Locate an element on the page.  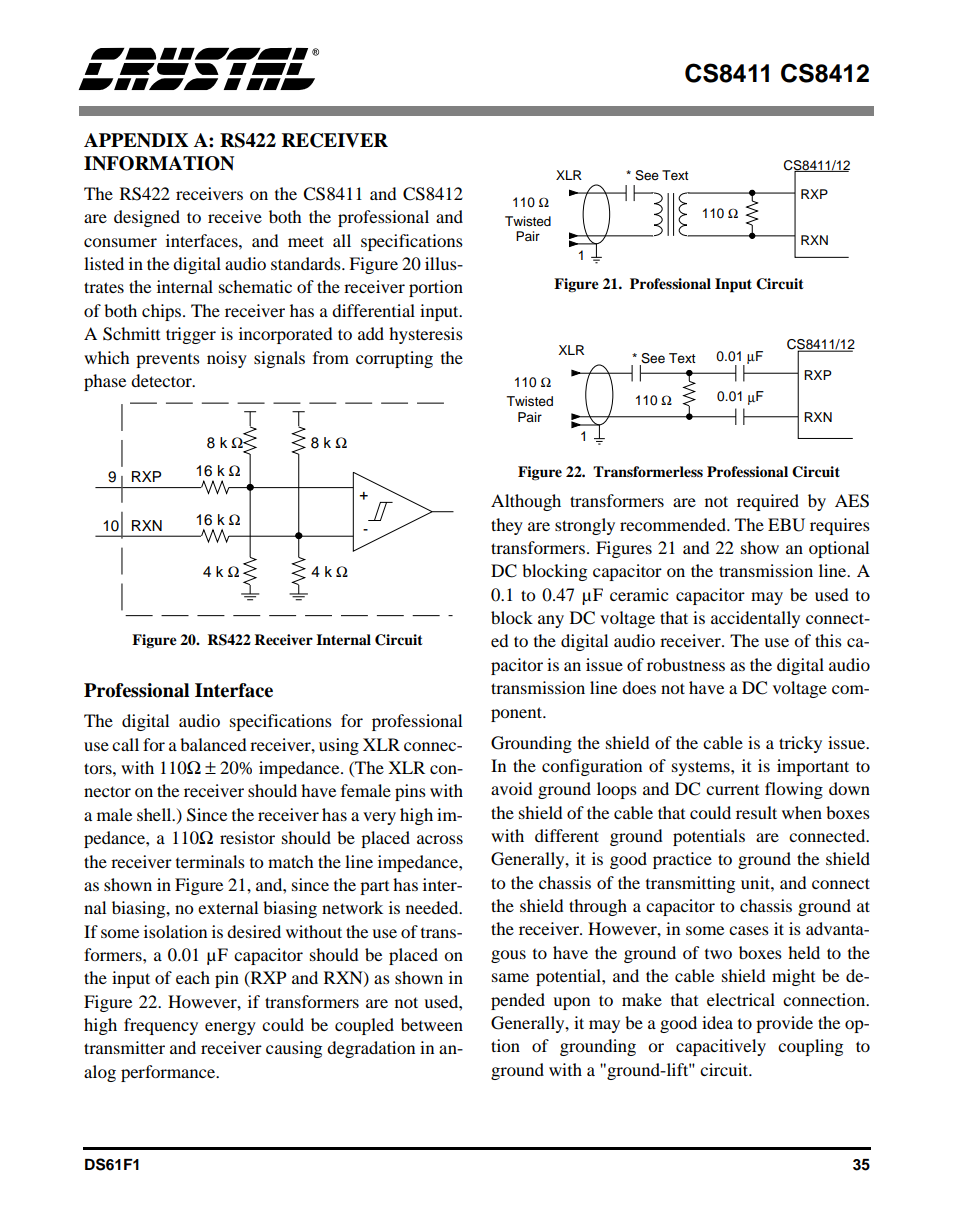
tricky is located at coordinates (800, 744).
